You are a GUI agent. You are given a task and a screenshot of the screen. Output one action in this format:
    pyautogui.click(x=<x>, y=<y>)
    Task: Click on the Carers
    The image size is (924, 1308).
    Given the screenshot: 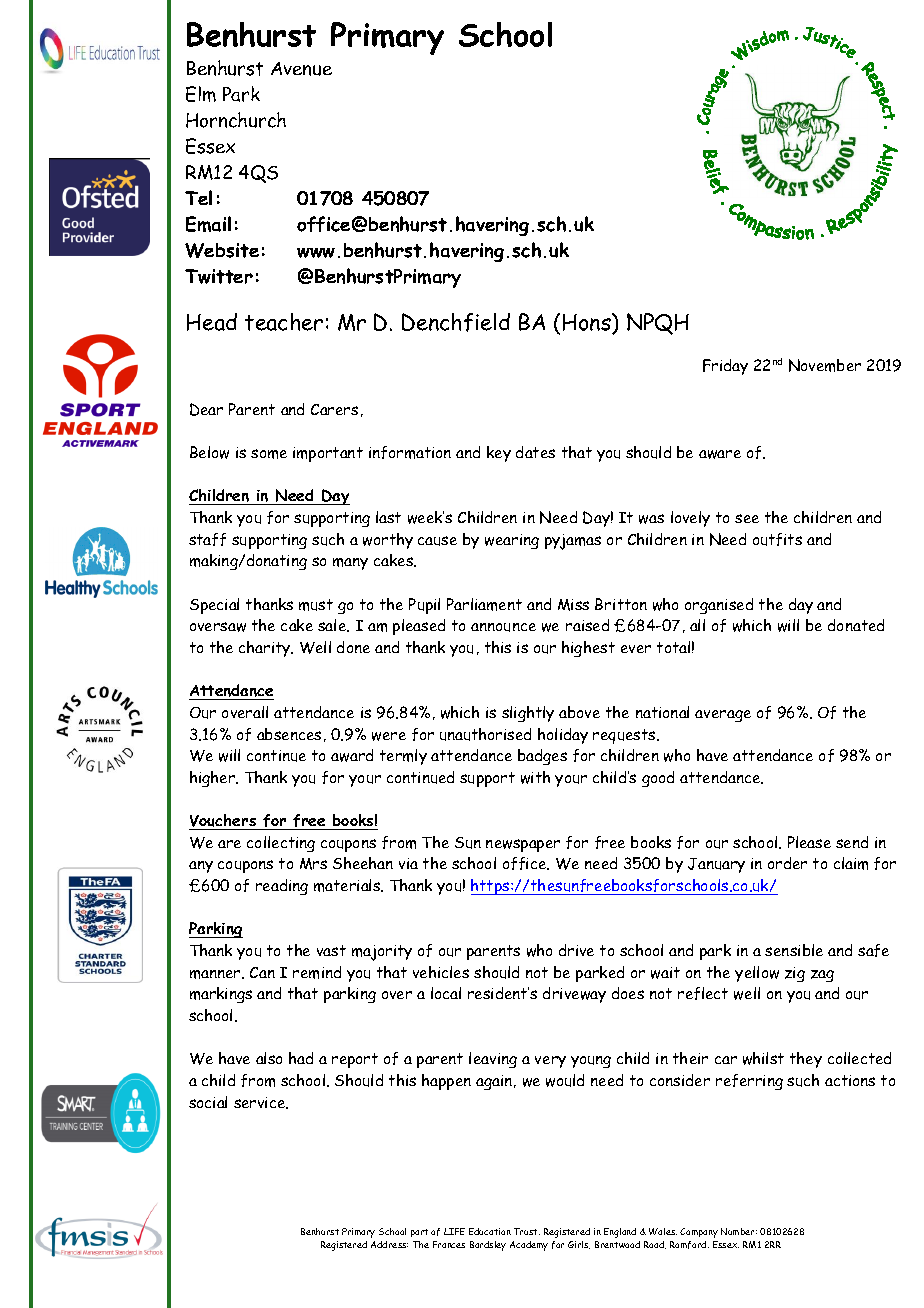 What is the action you would take?
    pyautogui.click(x=334, y=409)
